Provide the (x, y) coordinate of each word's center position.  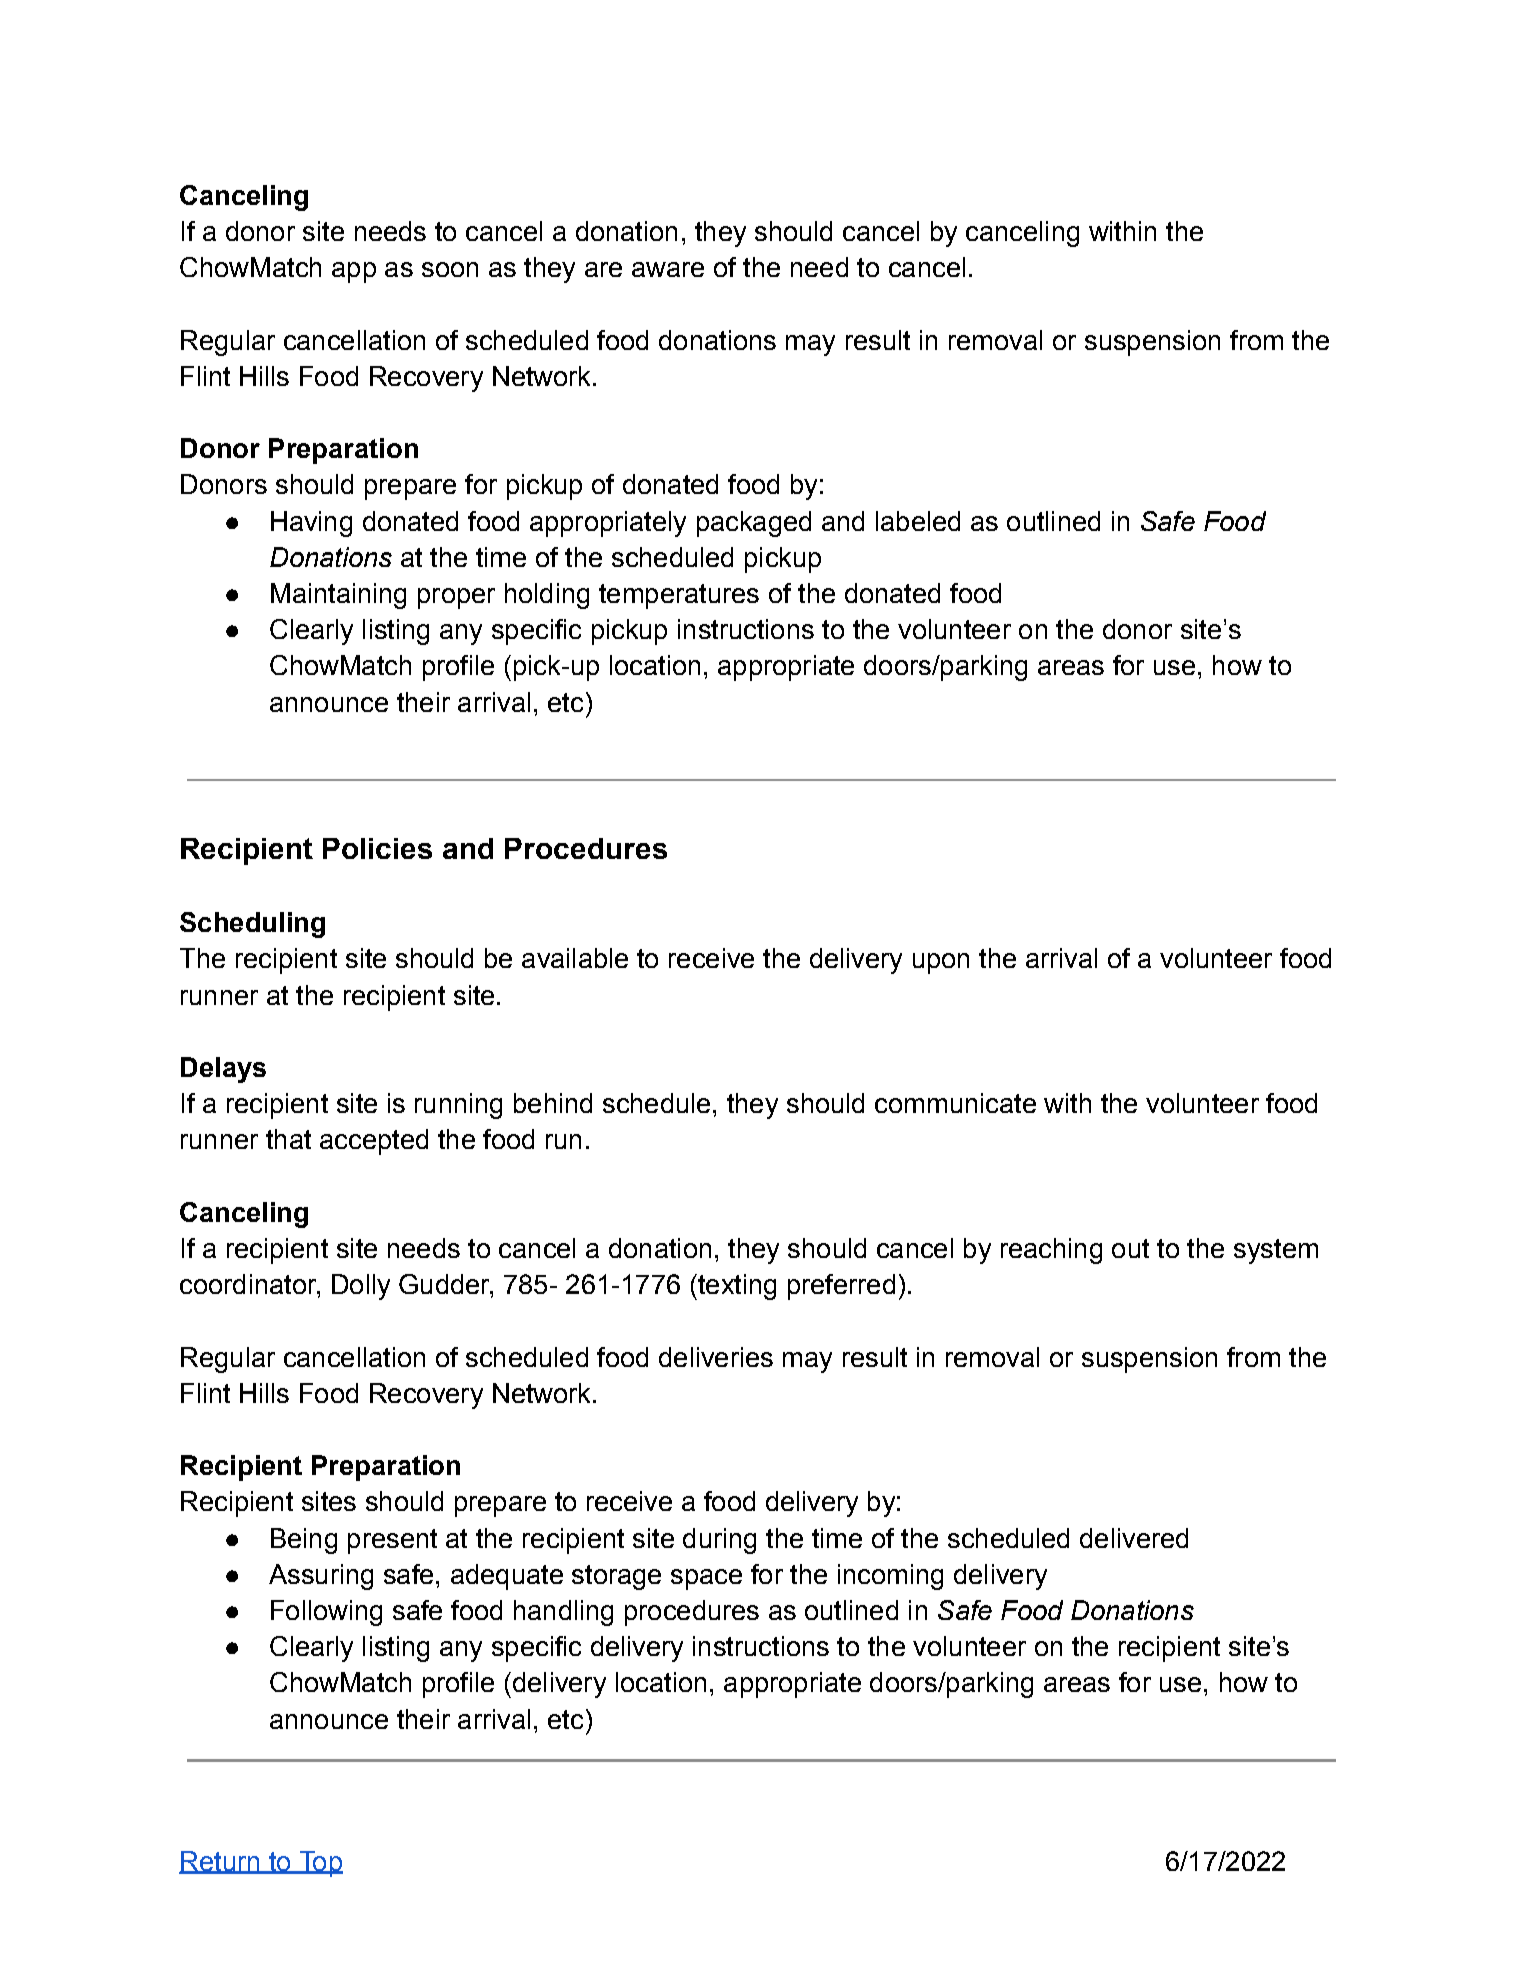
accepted (374, 1142)
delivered (1134, 1538)
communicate (955, 1103)
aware (668, 269)
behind (553, 1103)
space (706, 1579)
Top (320, 1864)
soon (450, 269)
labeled (918, 521)
